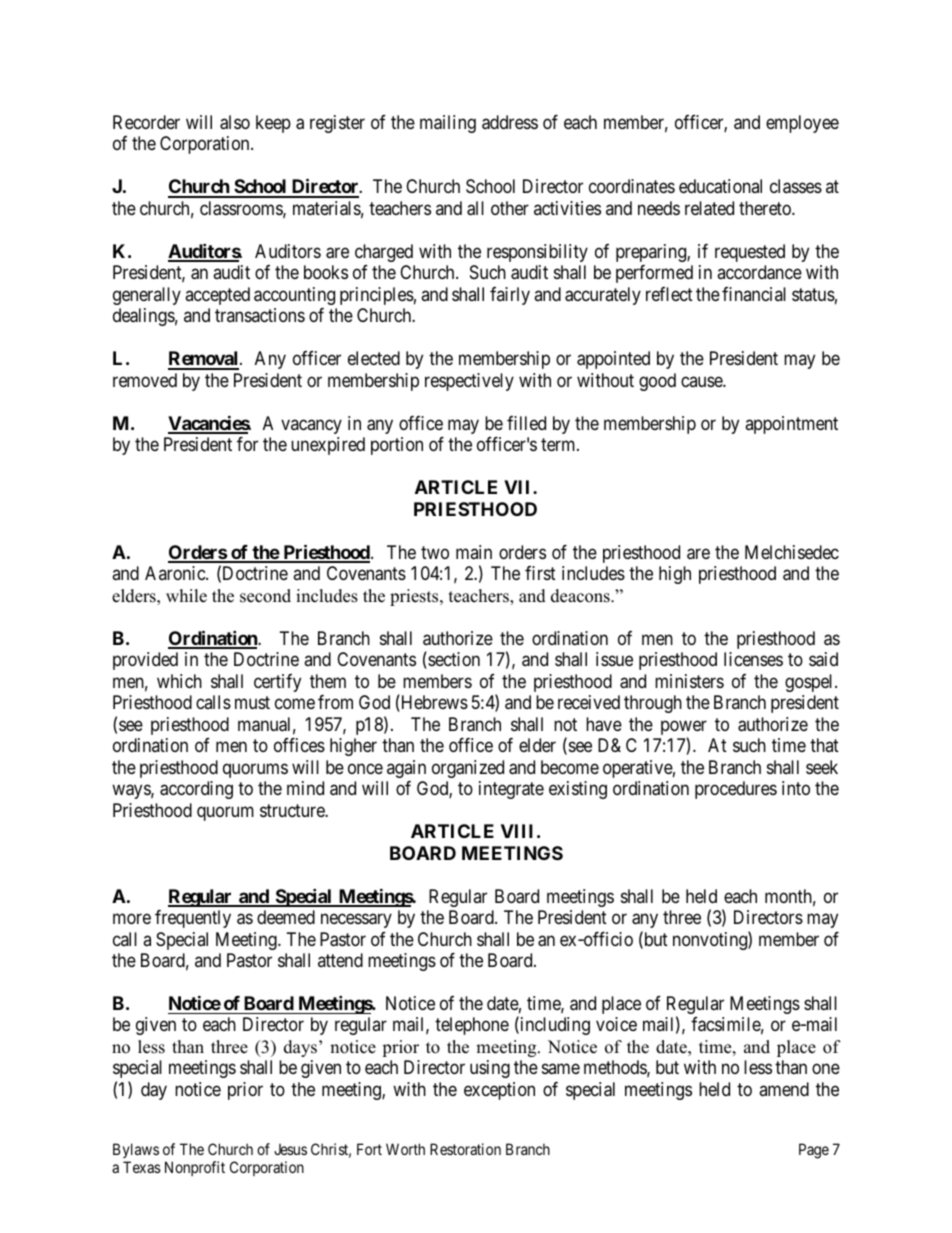  Describe the element at coordinates (195, 1168) in the page. I see `Nonprofit` at that location.
